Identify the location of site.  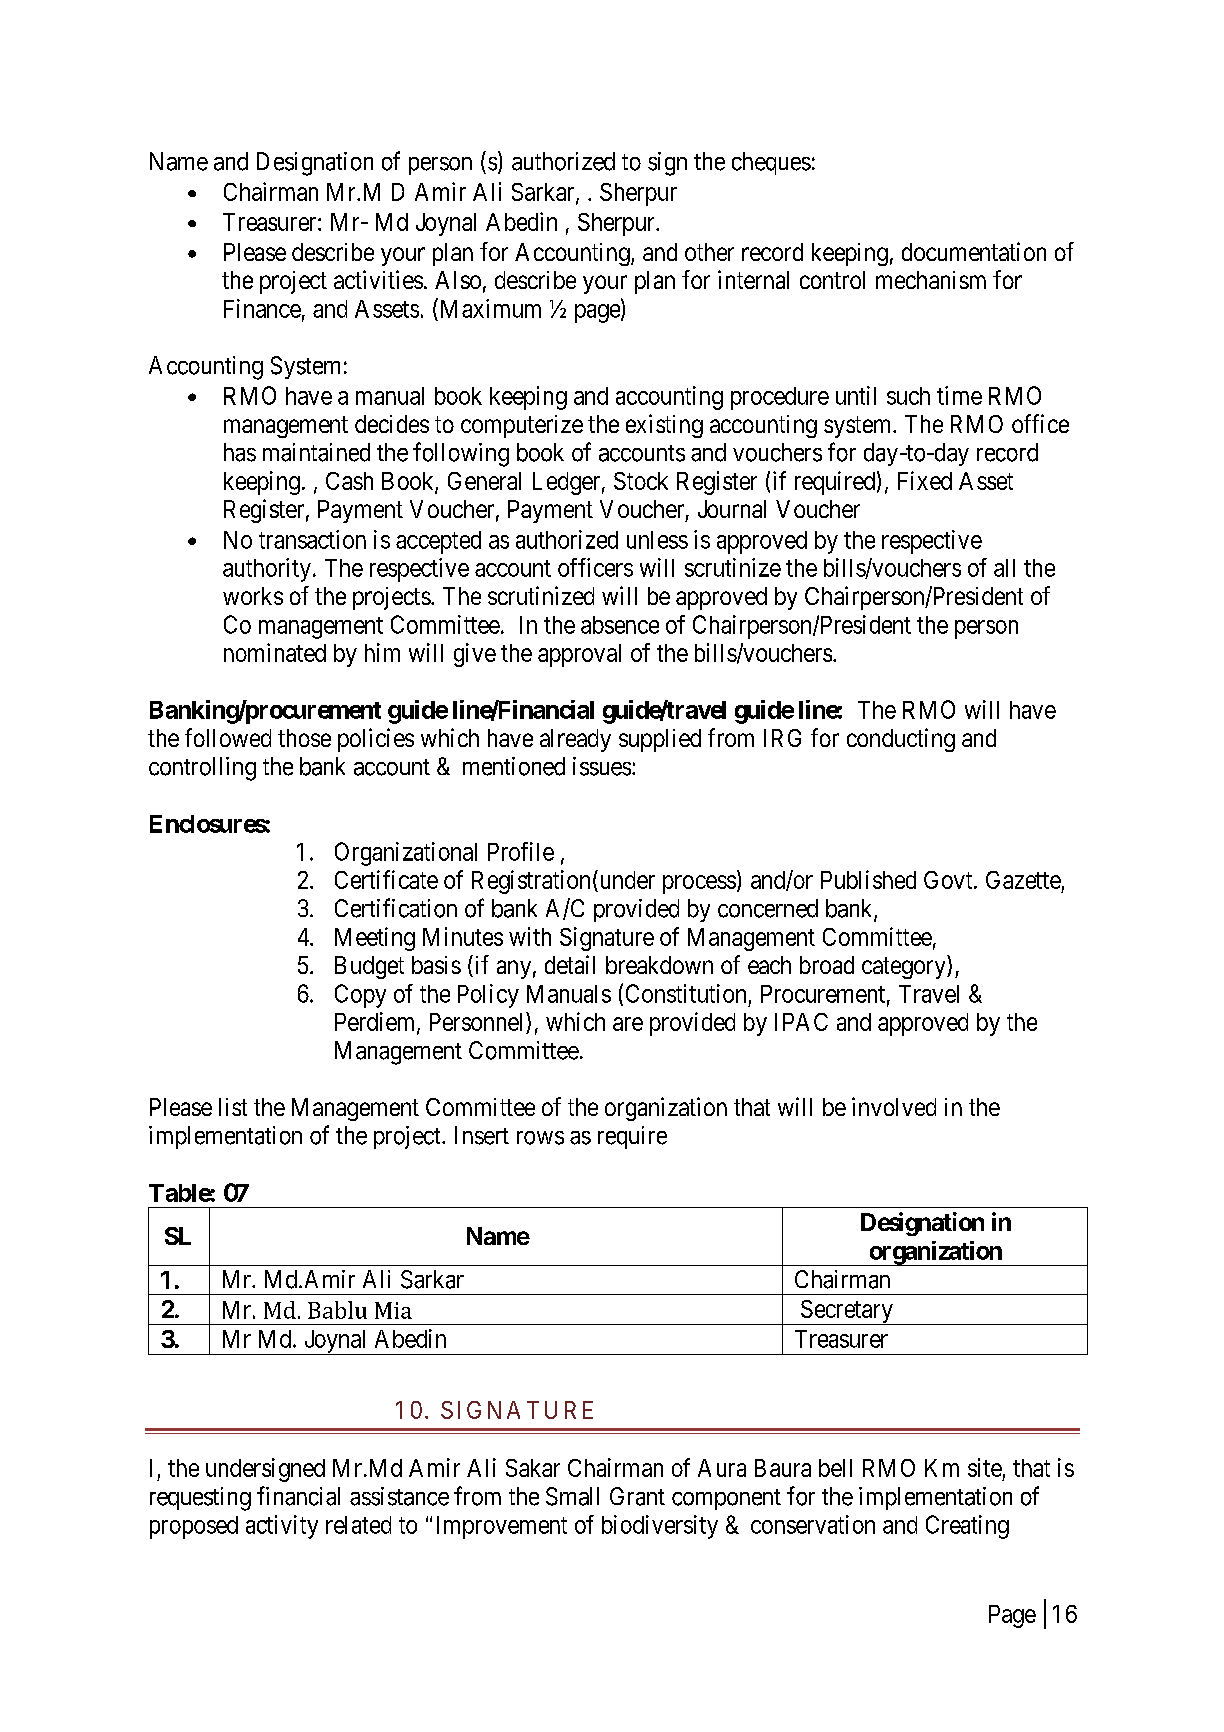
(985, 1467).
